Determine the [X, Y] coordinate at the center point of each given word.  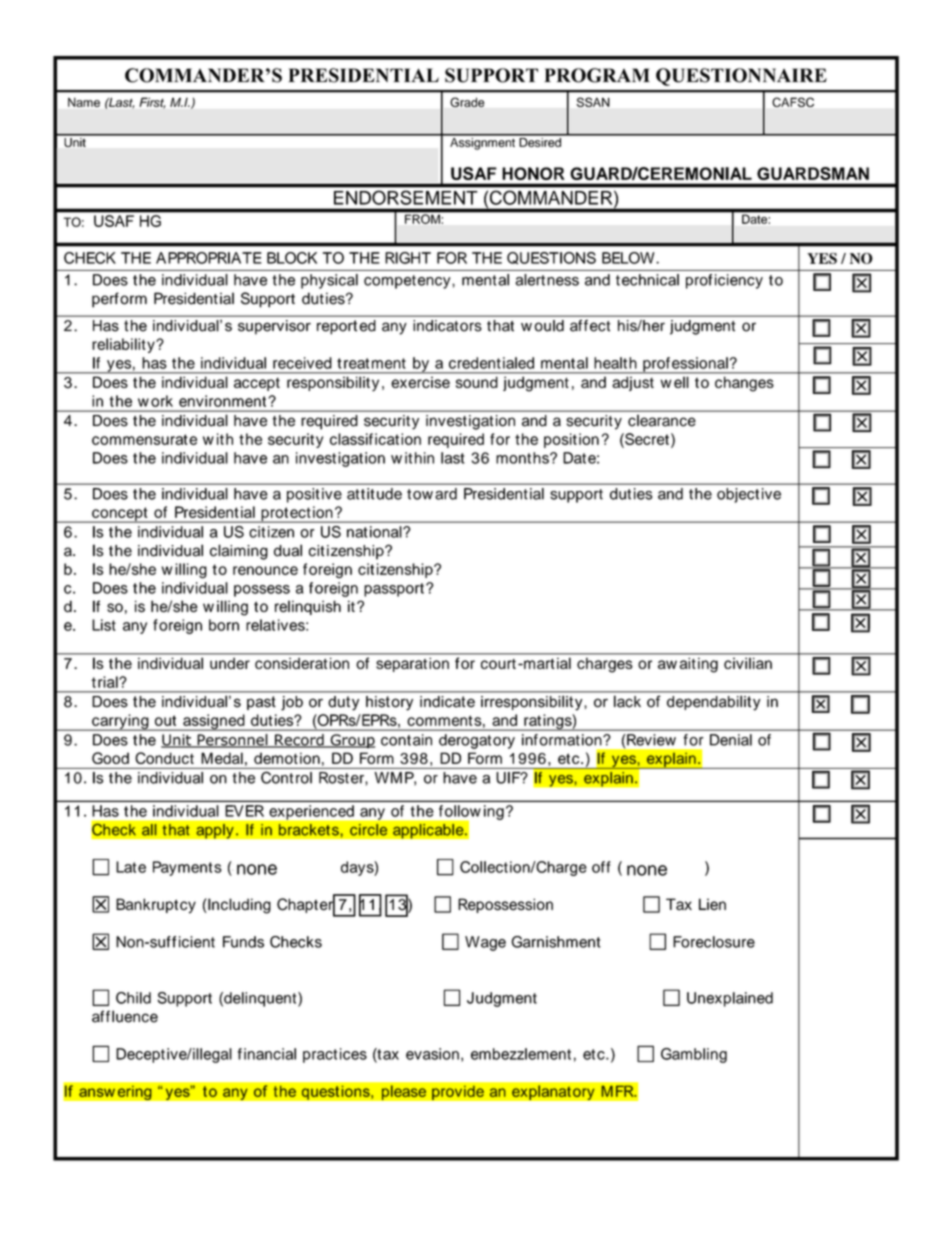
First [152, 103]
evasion [432, 1054]
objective [749, 495]
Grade [467, 102]
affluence [125, 1016]
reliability [124, 345]
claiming [239, 552]
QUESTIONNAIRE [741, 77]
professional [685, 365]
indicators [447, 325]
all [149, 830]
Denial [731, 740]
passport [394, 590]
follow [460, 811]
